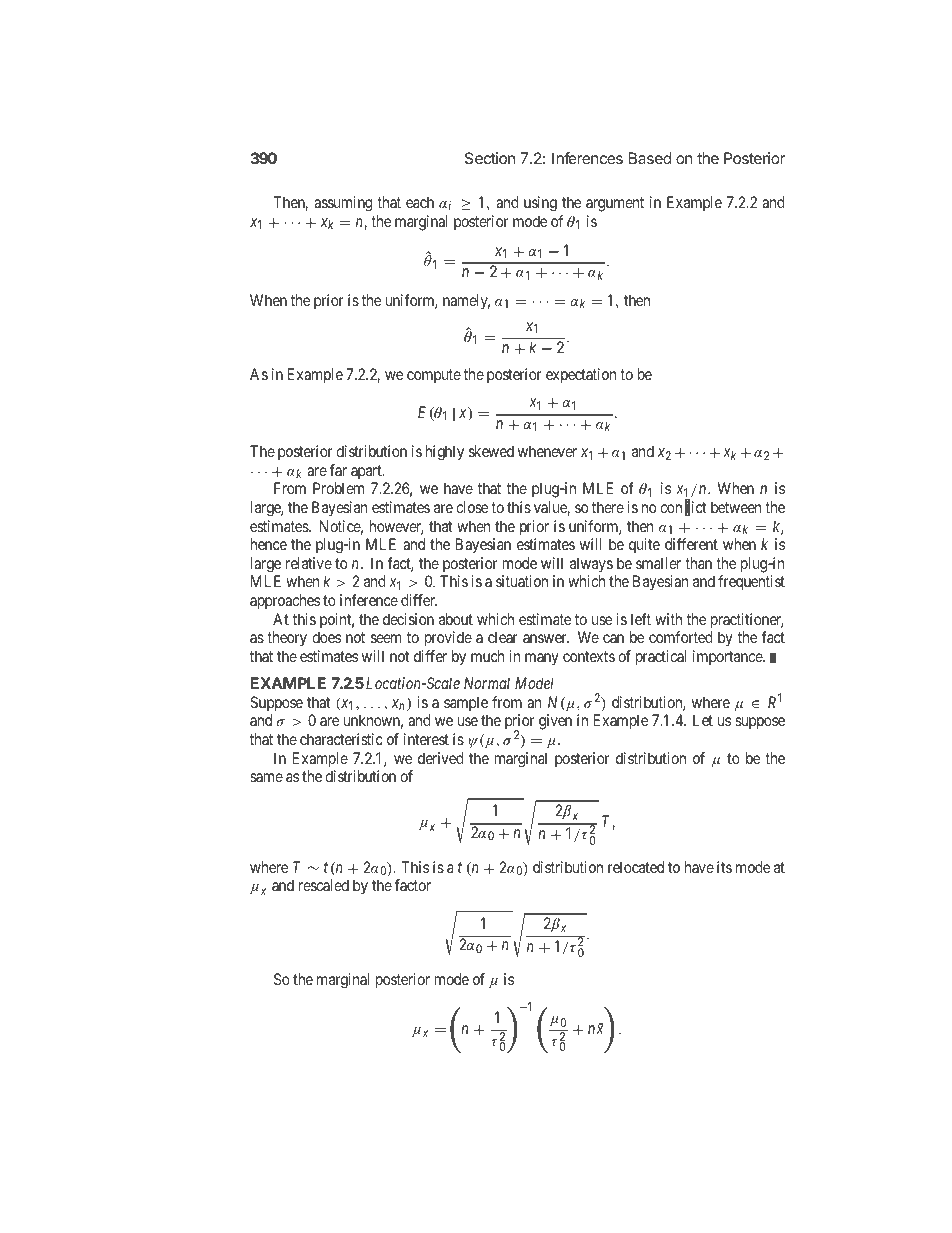 The width and height of the document is (952, 1233). What do you see at coordinates (650, 158) in the document?
I see `Based` at bounding box center [650, 158].
